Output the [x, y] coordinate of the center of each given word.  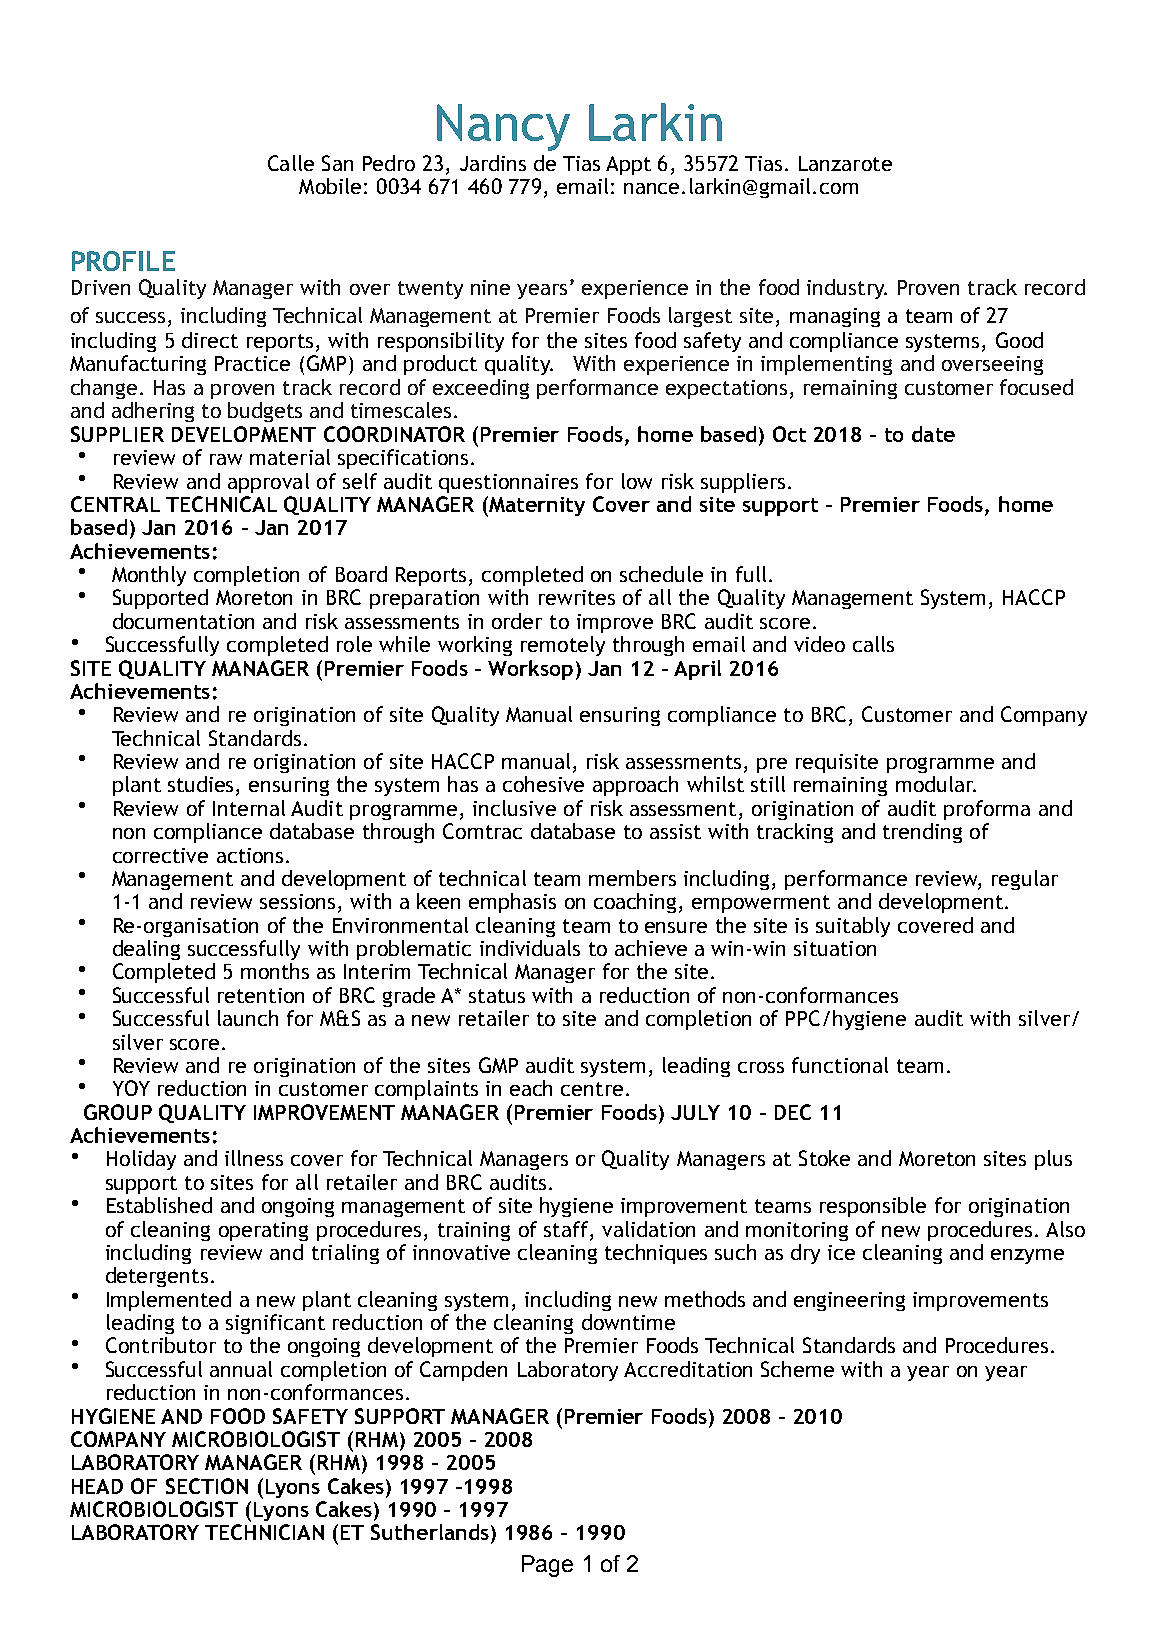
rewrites [577, 597]
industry [847, 289]
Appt [628, 165]
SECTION [207, 1486]
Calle [291, 163]
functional [840, 1065]
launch [248, 1018]
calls [873, 644]
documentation [183, 621]
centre [592, 1089]
